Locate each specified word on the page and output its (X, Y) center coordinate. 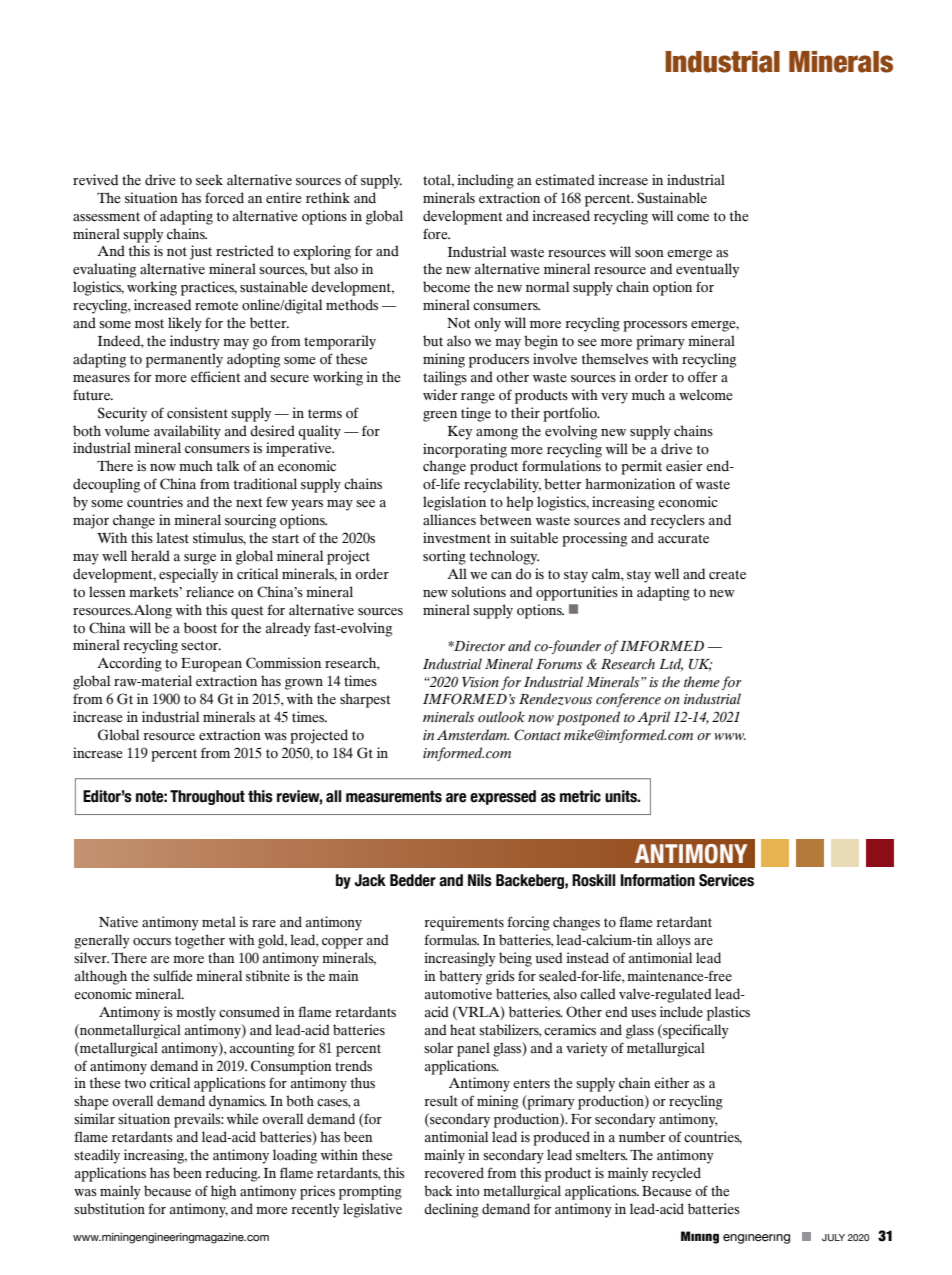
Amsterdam (473, 735)
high (224, 1192)
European (211, 665)
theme (702, 682)
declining (451, 1210)
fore (436, 234)
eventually (707, 270)
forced (224, 198)
